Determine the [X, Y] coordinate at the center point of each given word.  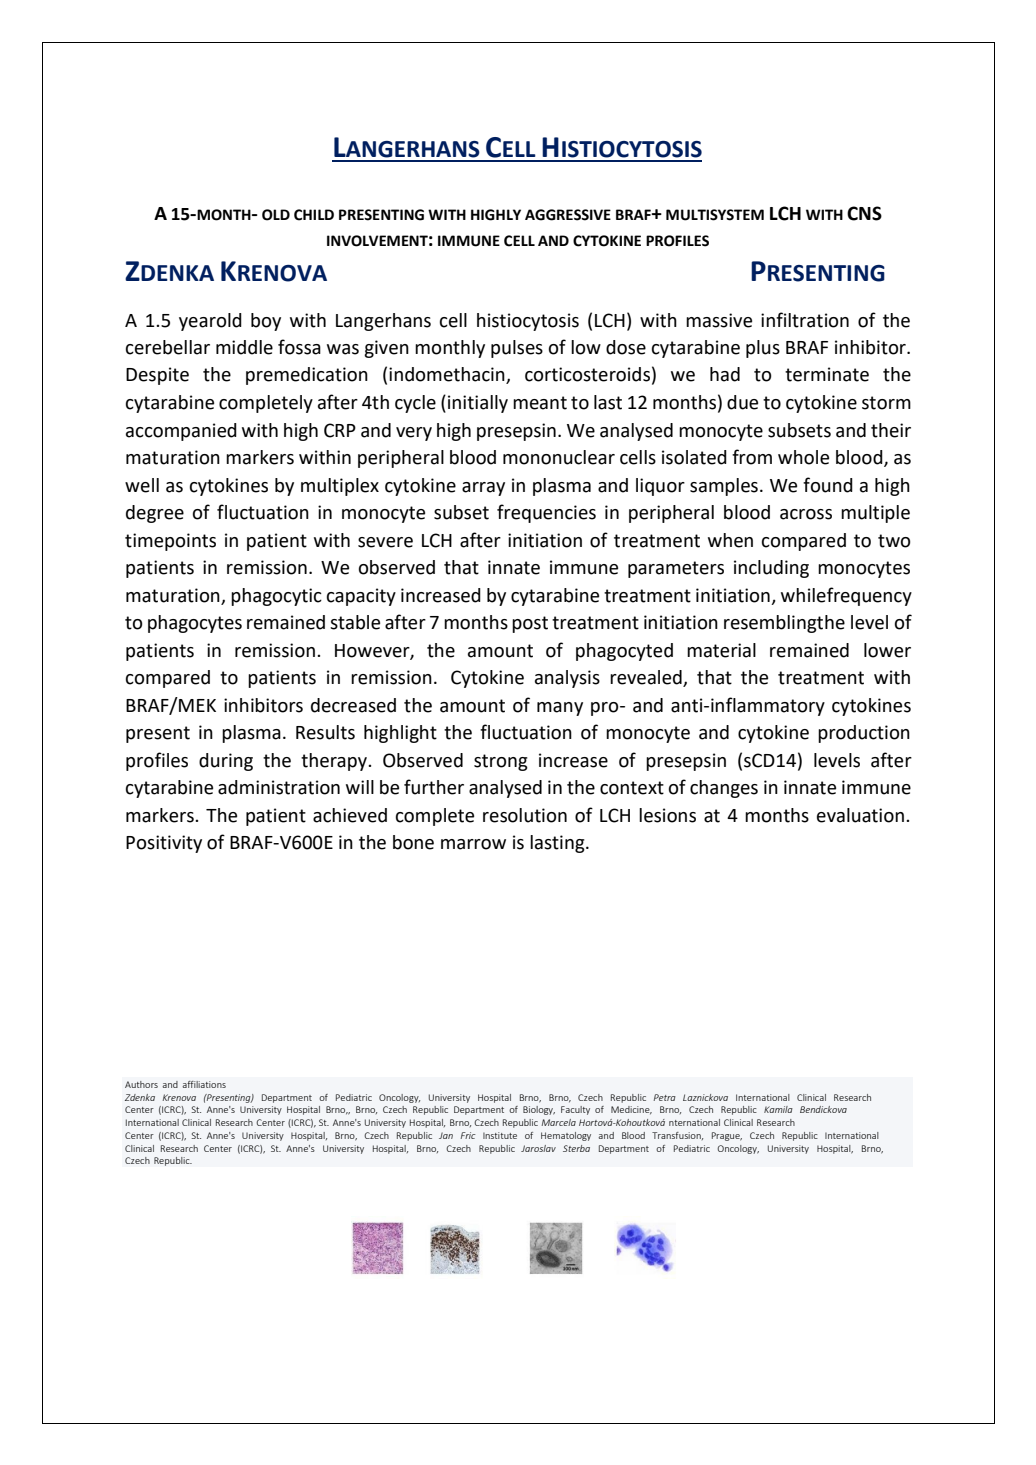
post [530, 624]
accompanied [181, 432]
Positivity [164, 844]
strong [501, 762]
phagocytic [276, 597]
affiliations [204, 1084]
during [226, 762]
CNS [864, 213]
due [742, 402]
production [864, 734]
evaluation [860, 815]
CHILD [314, 215]
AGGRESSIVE [568, 215]
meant [540, 403]
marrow [473, 844]
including [771, 569]
